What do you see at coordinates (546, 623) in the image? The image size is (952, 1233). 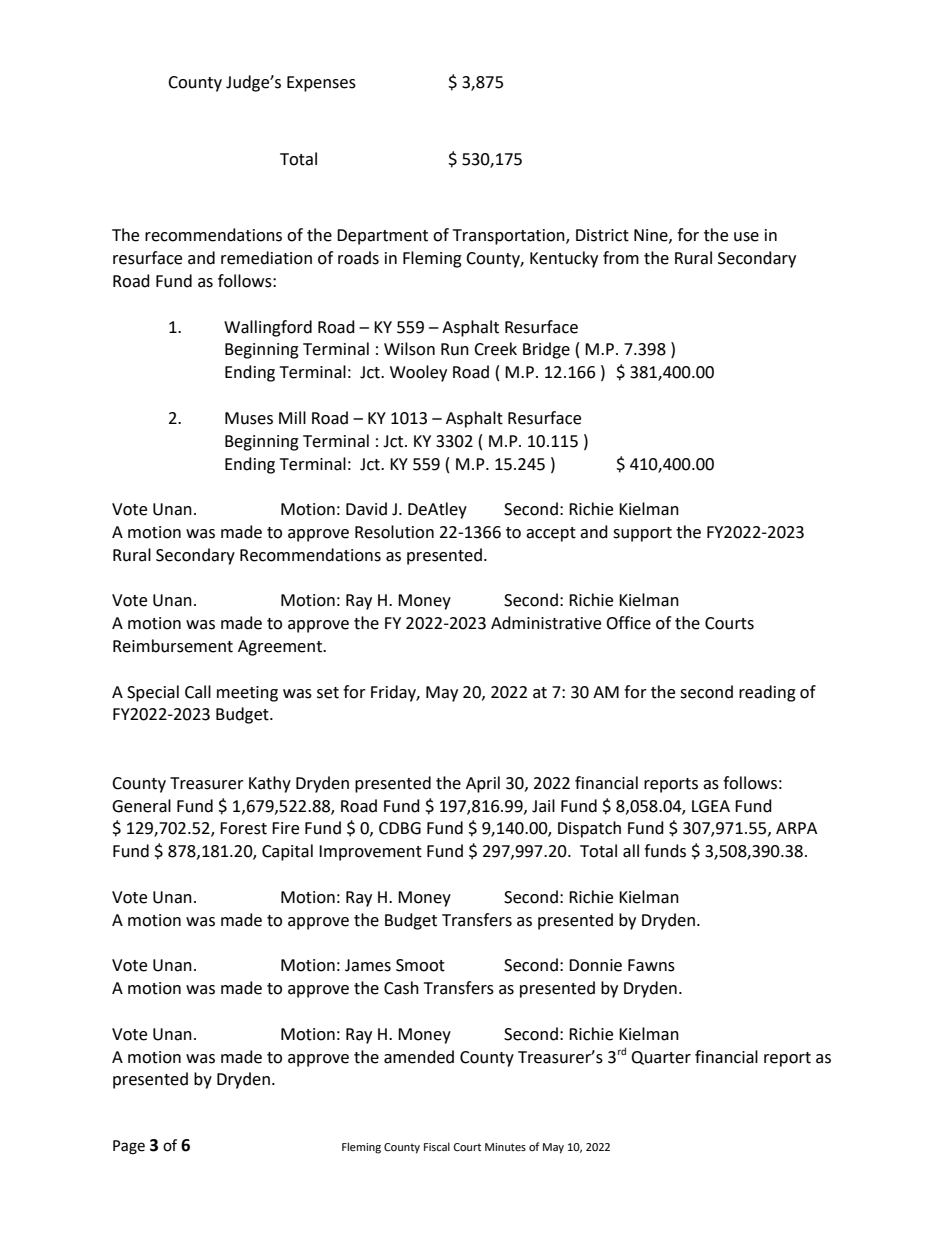 I see `Administrative` at bounding box center [546, 623].
